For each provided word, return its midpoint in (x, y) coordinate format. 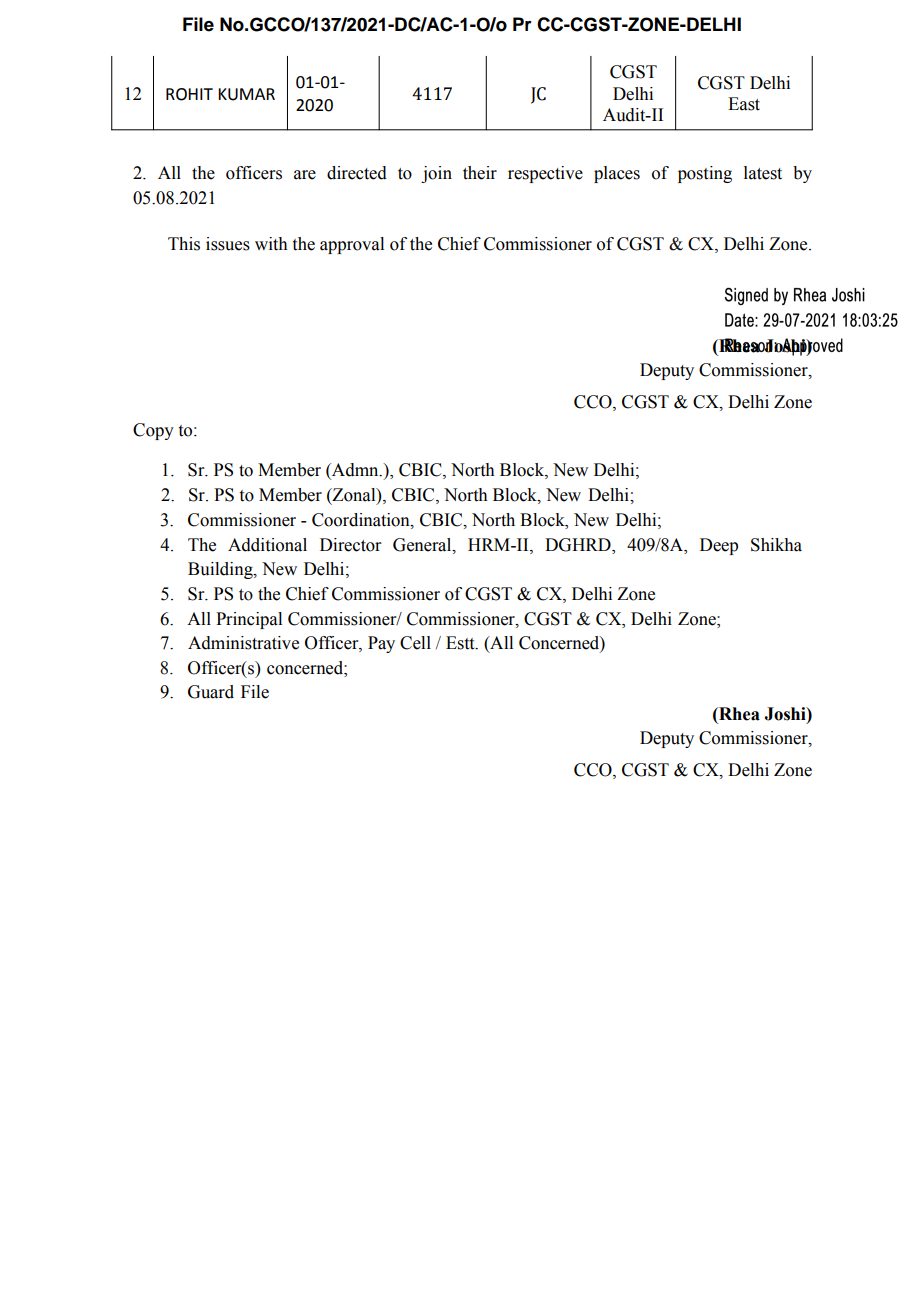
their (480, 173)
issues (228, 244)
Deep (719, 546)
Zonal (354, 495)
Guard (211, 692)
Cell (415, 643)
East (744, 104)
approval (352, 245)
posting (705, 174)
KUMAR (246, 94)
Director (351, 545)
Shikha (776, 545)
